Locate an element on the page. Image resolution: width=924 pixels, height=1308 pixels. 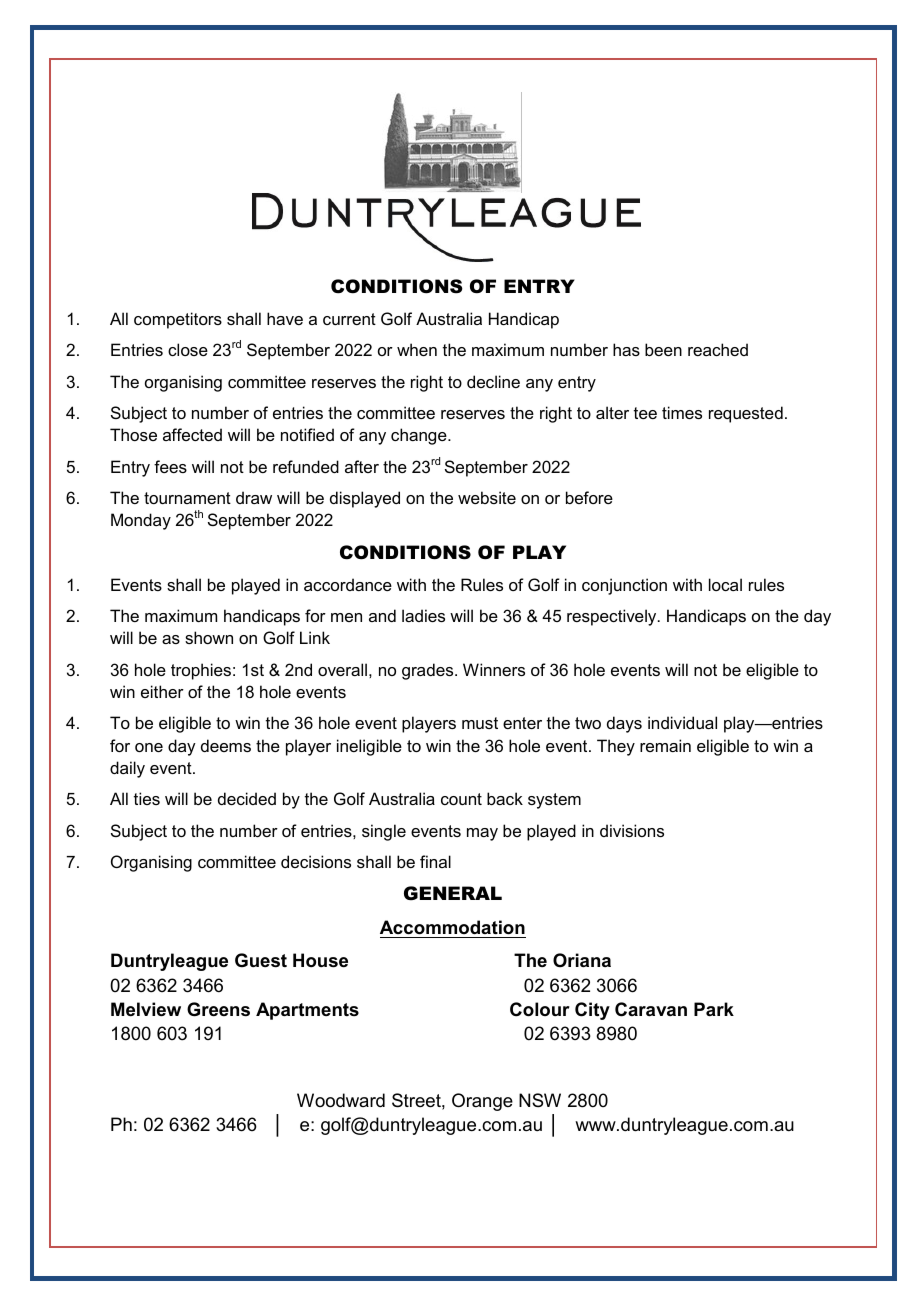
Caravan is located at coordinates (651, 1009).
